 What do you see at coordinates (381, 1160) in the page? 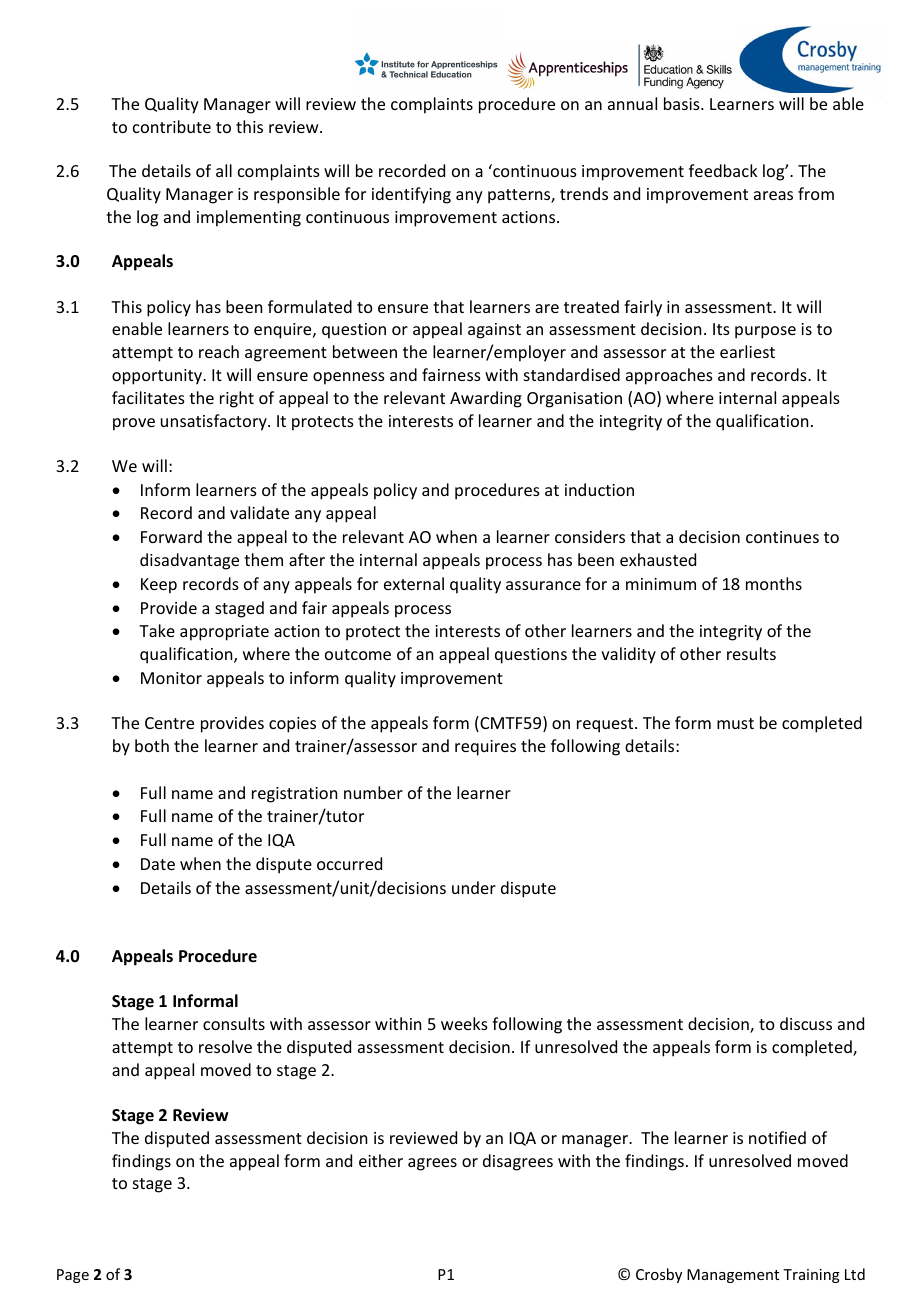
I see `either` at bounding box center [381, 1160].
